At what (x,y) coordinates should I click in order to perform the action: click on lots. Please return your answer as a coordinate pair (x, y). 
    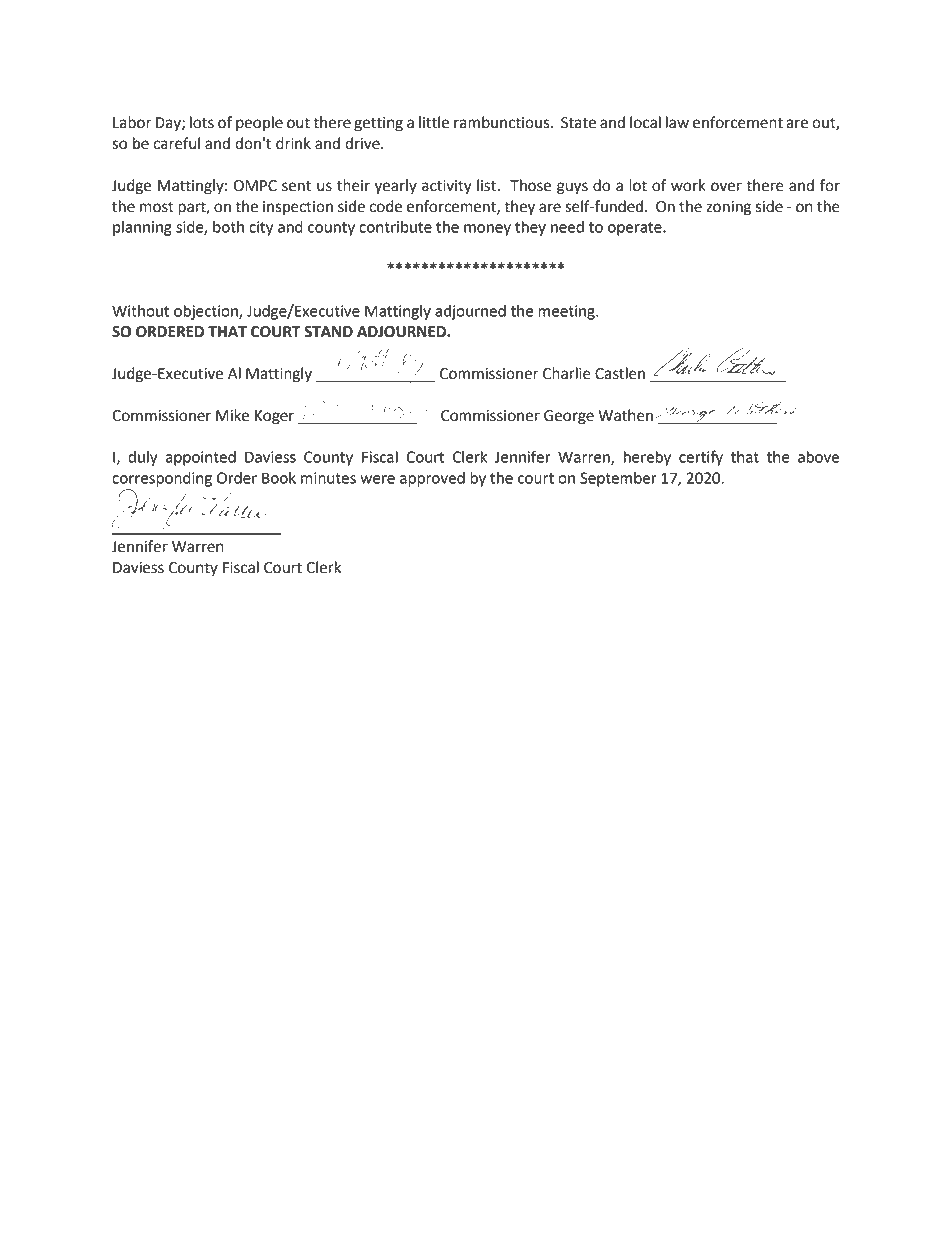
    Looking at the image, I should click on (202, 122).
